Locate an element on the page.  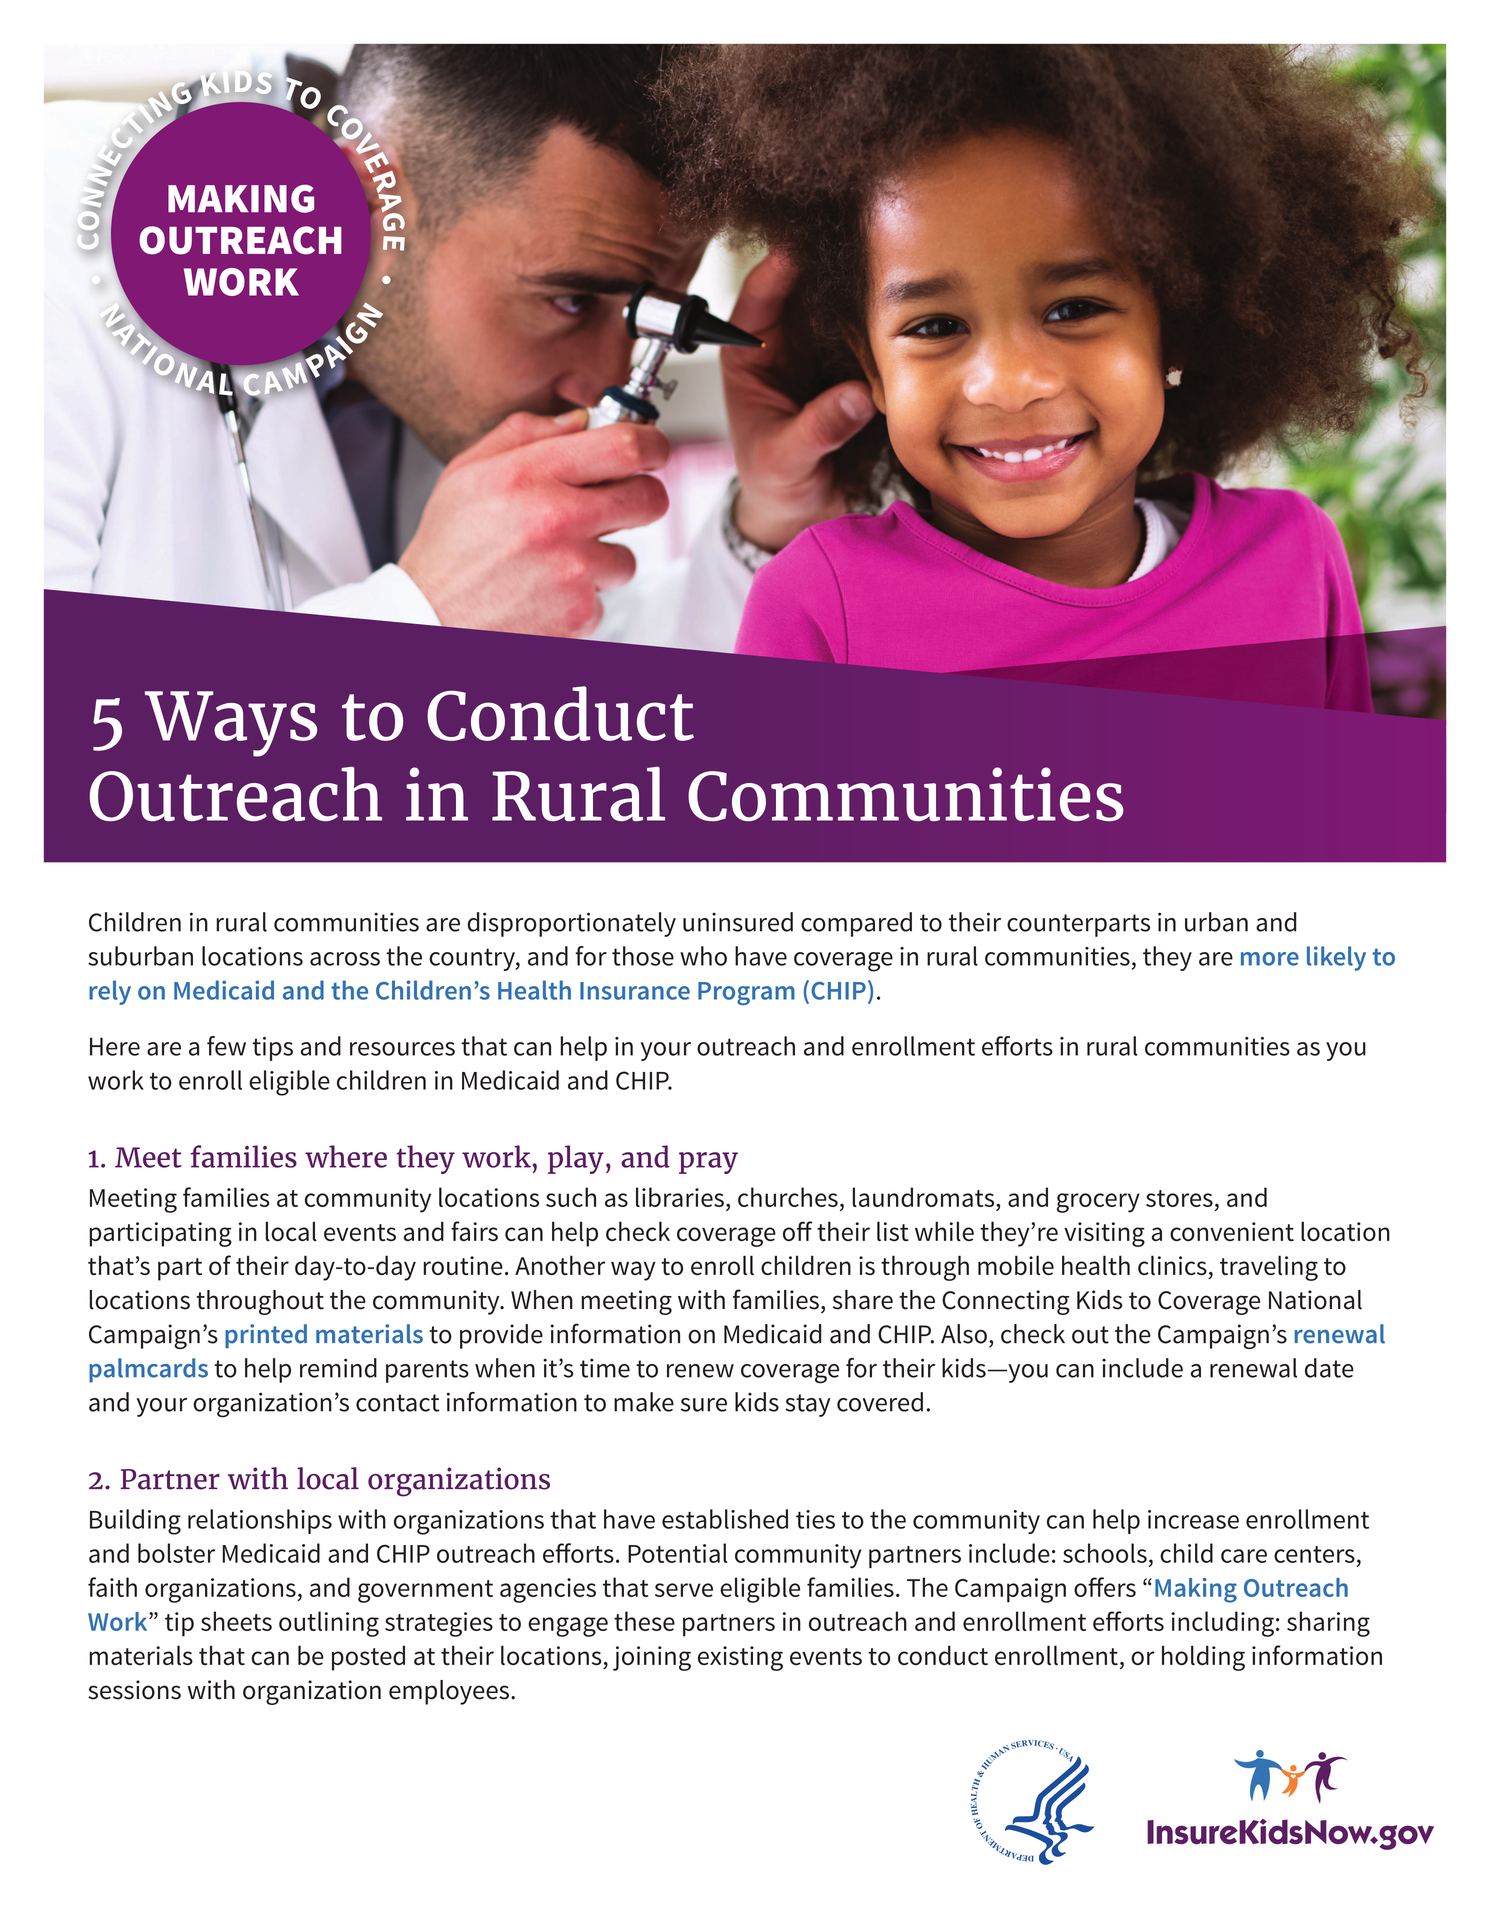
stores is located at coordinates (1179, 1198).
